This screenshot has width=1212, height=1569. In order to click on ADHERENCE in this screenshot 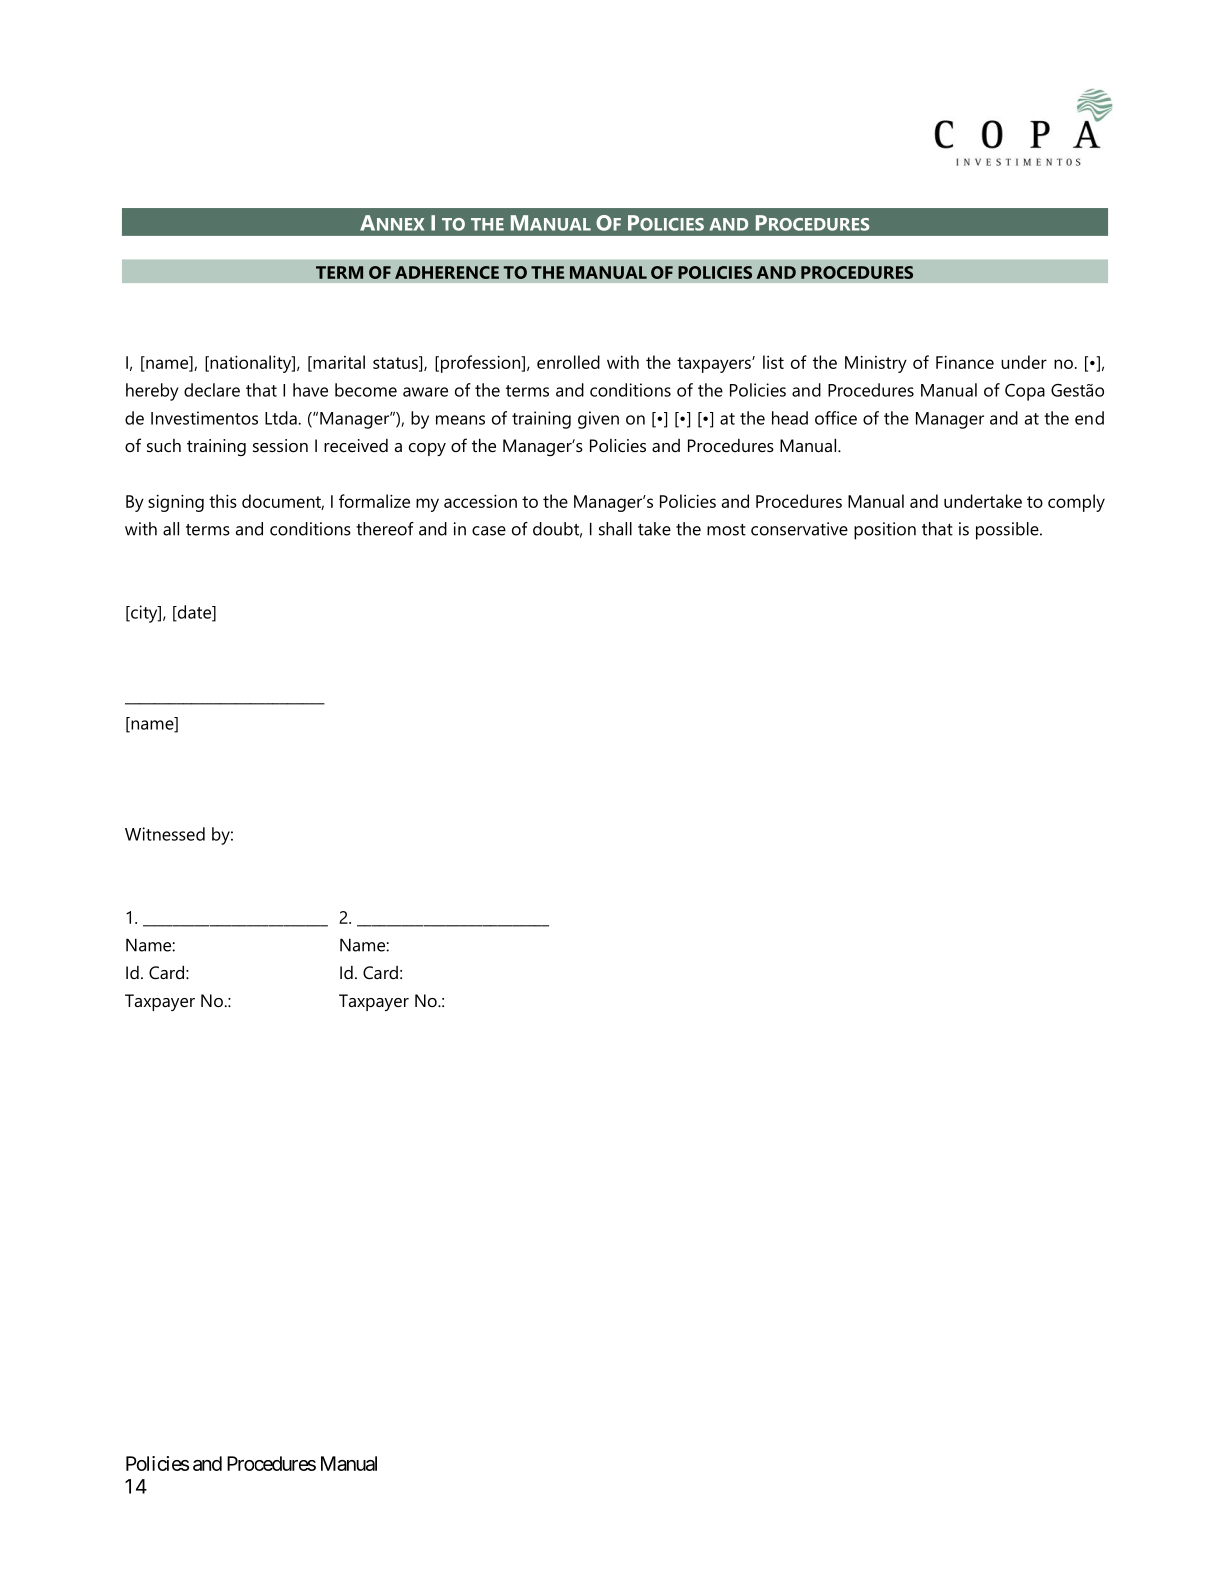, I will do `click(447, 272)`.
